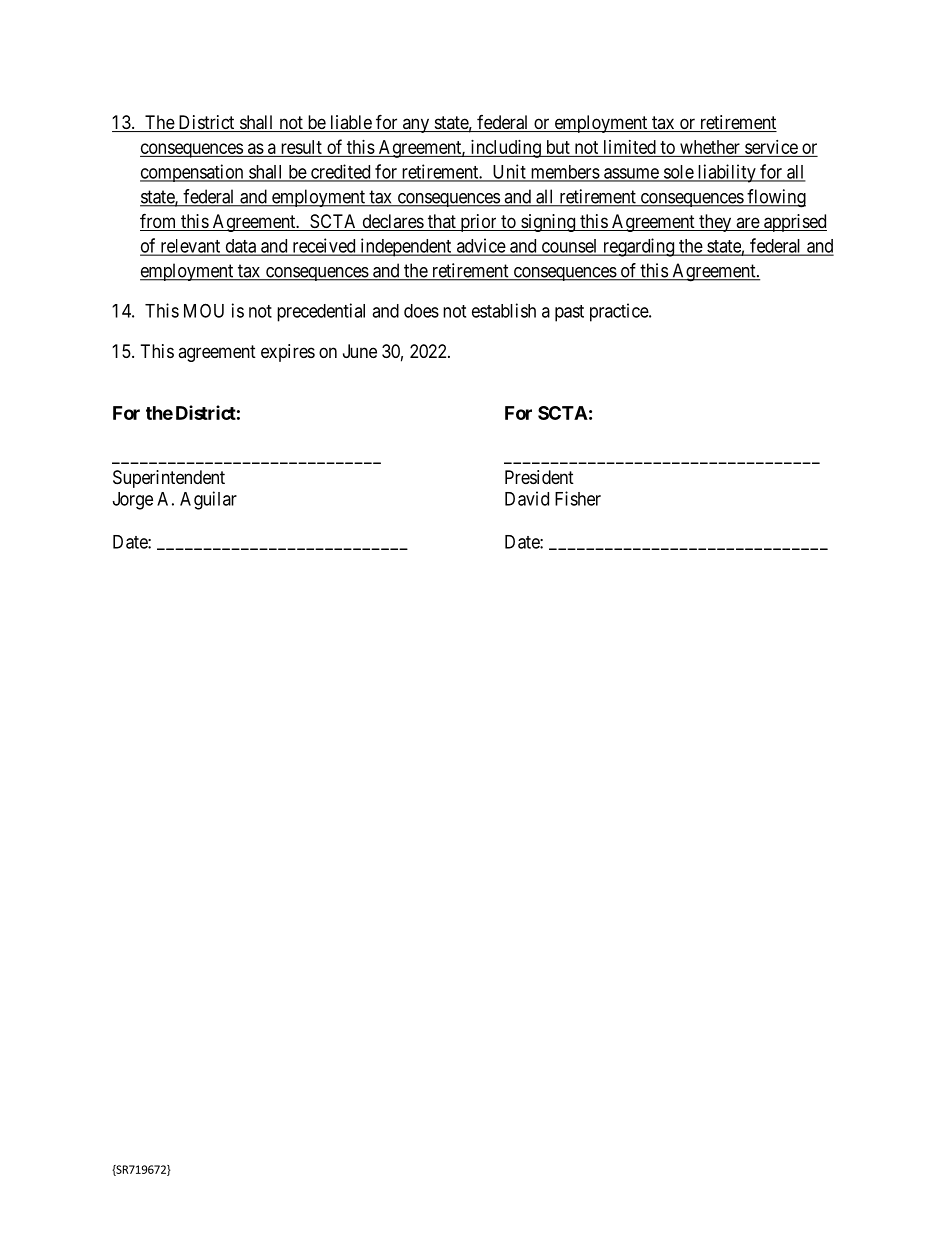 The width and height of the document is (952, 1233). What do you see at coordinates (204, 310) in the document?
I see `MOU` at bounding box center [204, 310].
